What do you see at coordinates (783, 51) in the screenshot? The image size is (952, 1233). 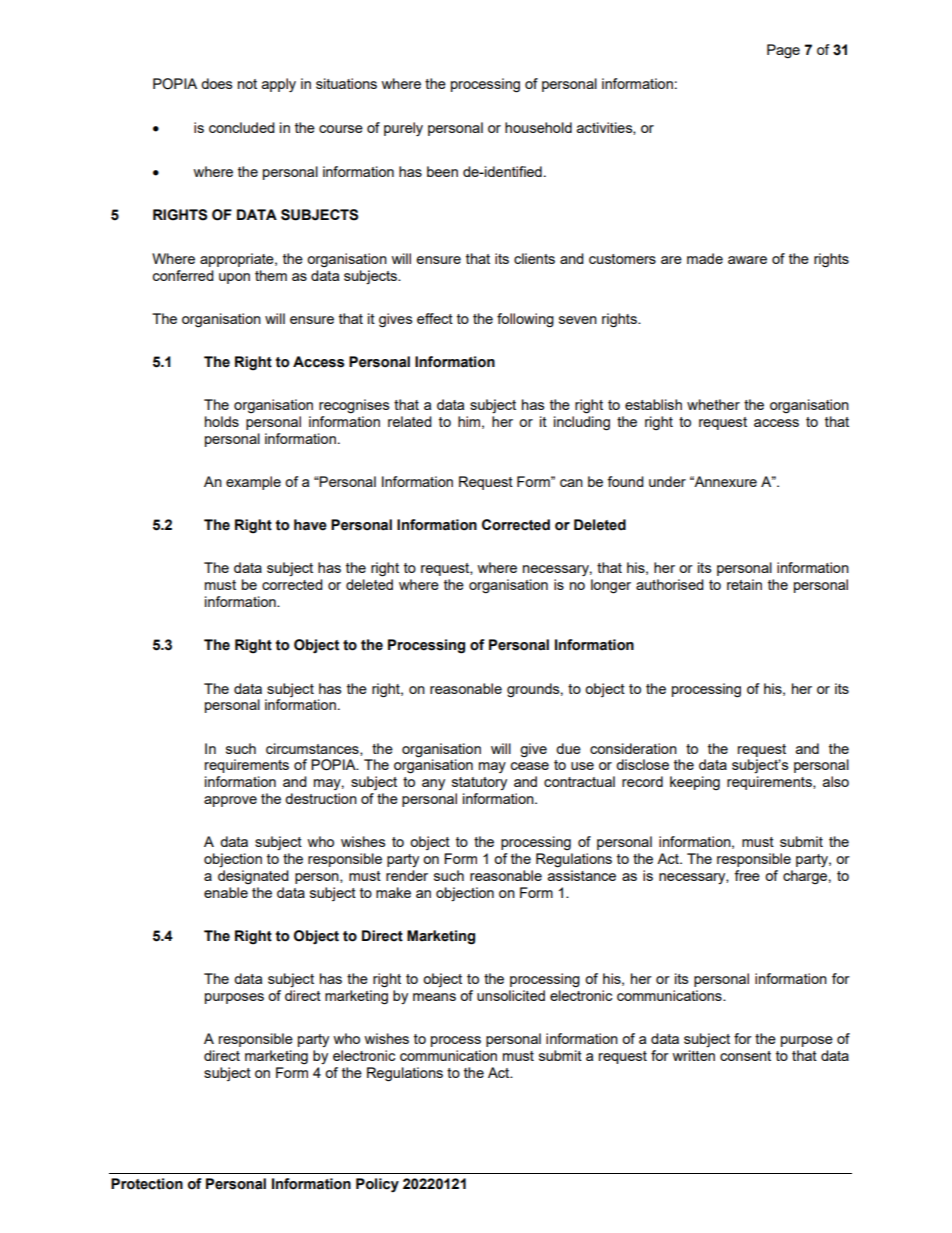 I see `Page` at bounding box center [783, 51].
